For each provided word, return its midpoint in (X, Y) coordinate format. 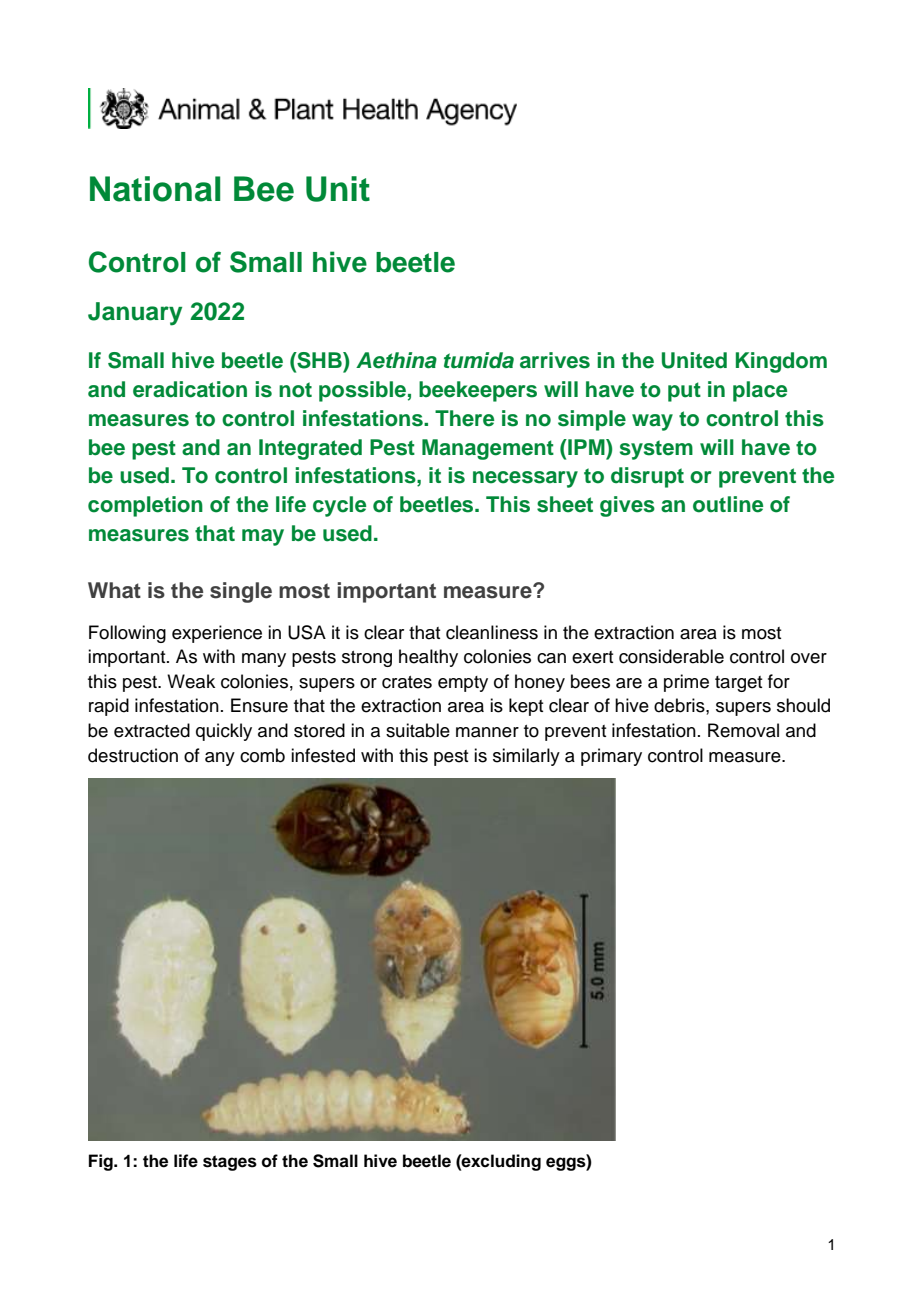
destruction (133, 755)
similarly (526, 757)
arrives (555, 360)
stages (230, 1163)
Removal (743, 730)
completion (145, 506)
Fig (102, 1162)
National (155, 189)
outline (728, 504)
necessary (525, 479)
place (760, 391)
